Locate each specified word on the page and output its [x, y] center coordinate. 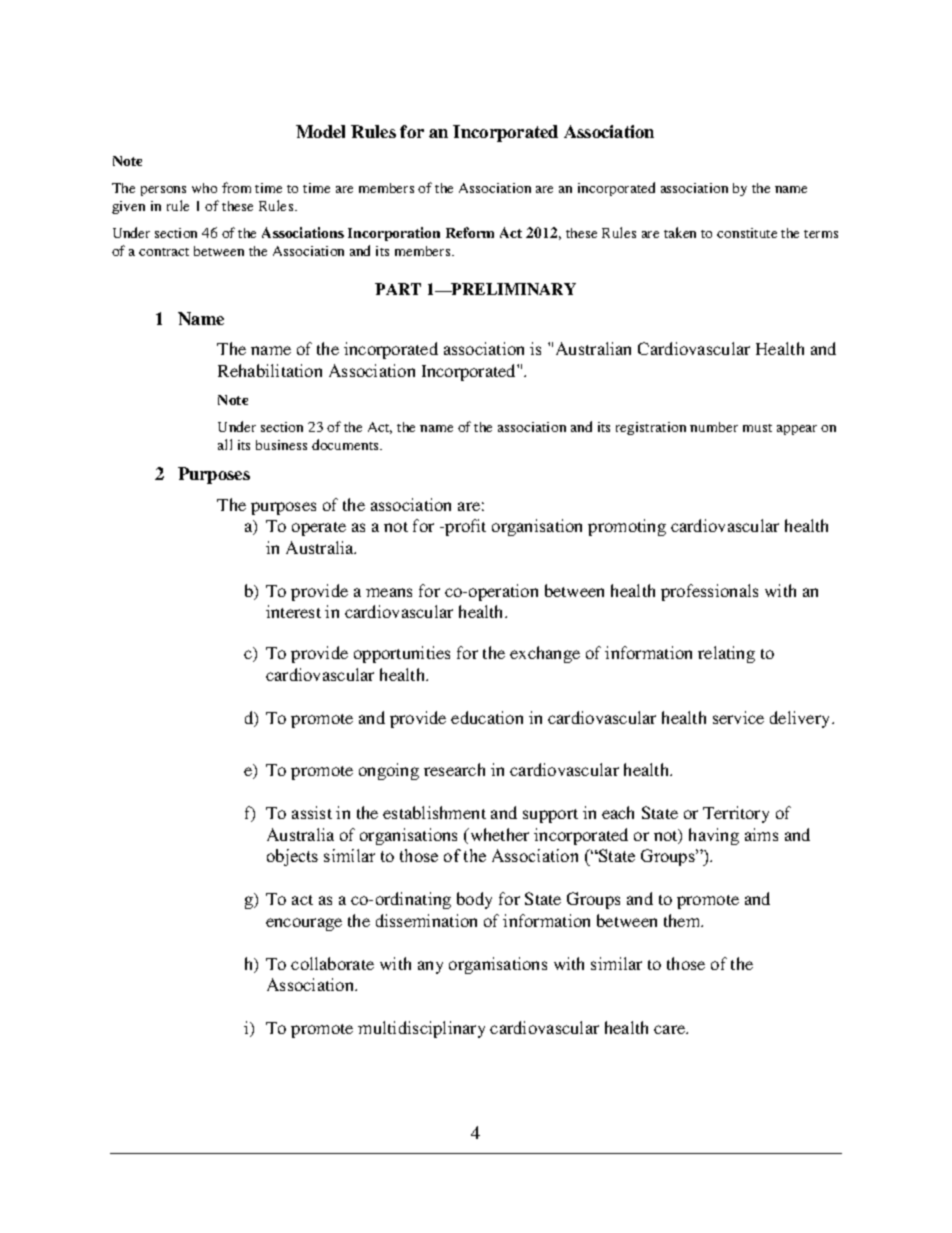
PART [398, 289]
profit [464, 527]
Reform [470, 232]
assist [312, 812]
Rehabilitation [270, 370]
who [204, 188]
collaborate [332, 963]
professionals [709, 592]
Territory [736, 814]
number [714, 427]
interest [293, 611]
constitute [747, 233]
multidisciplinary [421, 1029]
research [454, 769]
